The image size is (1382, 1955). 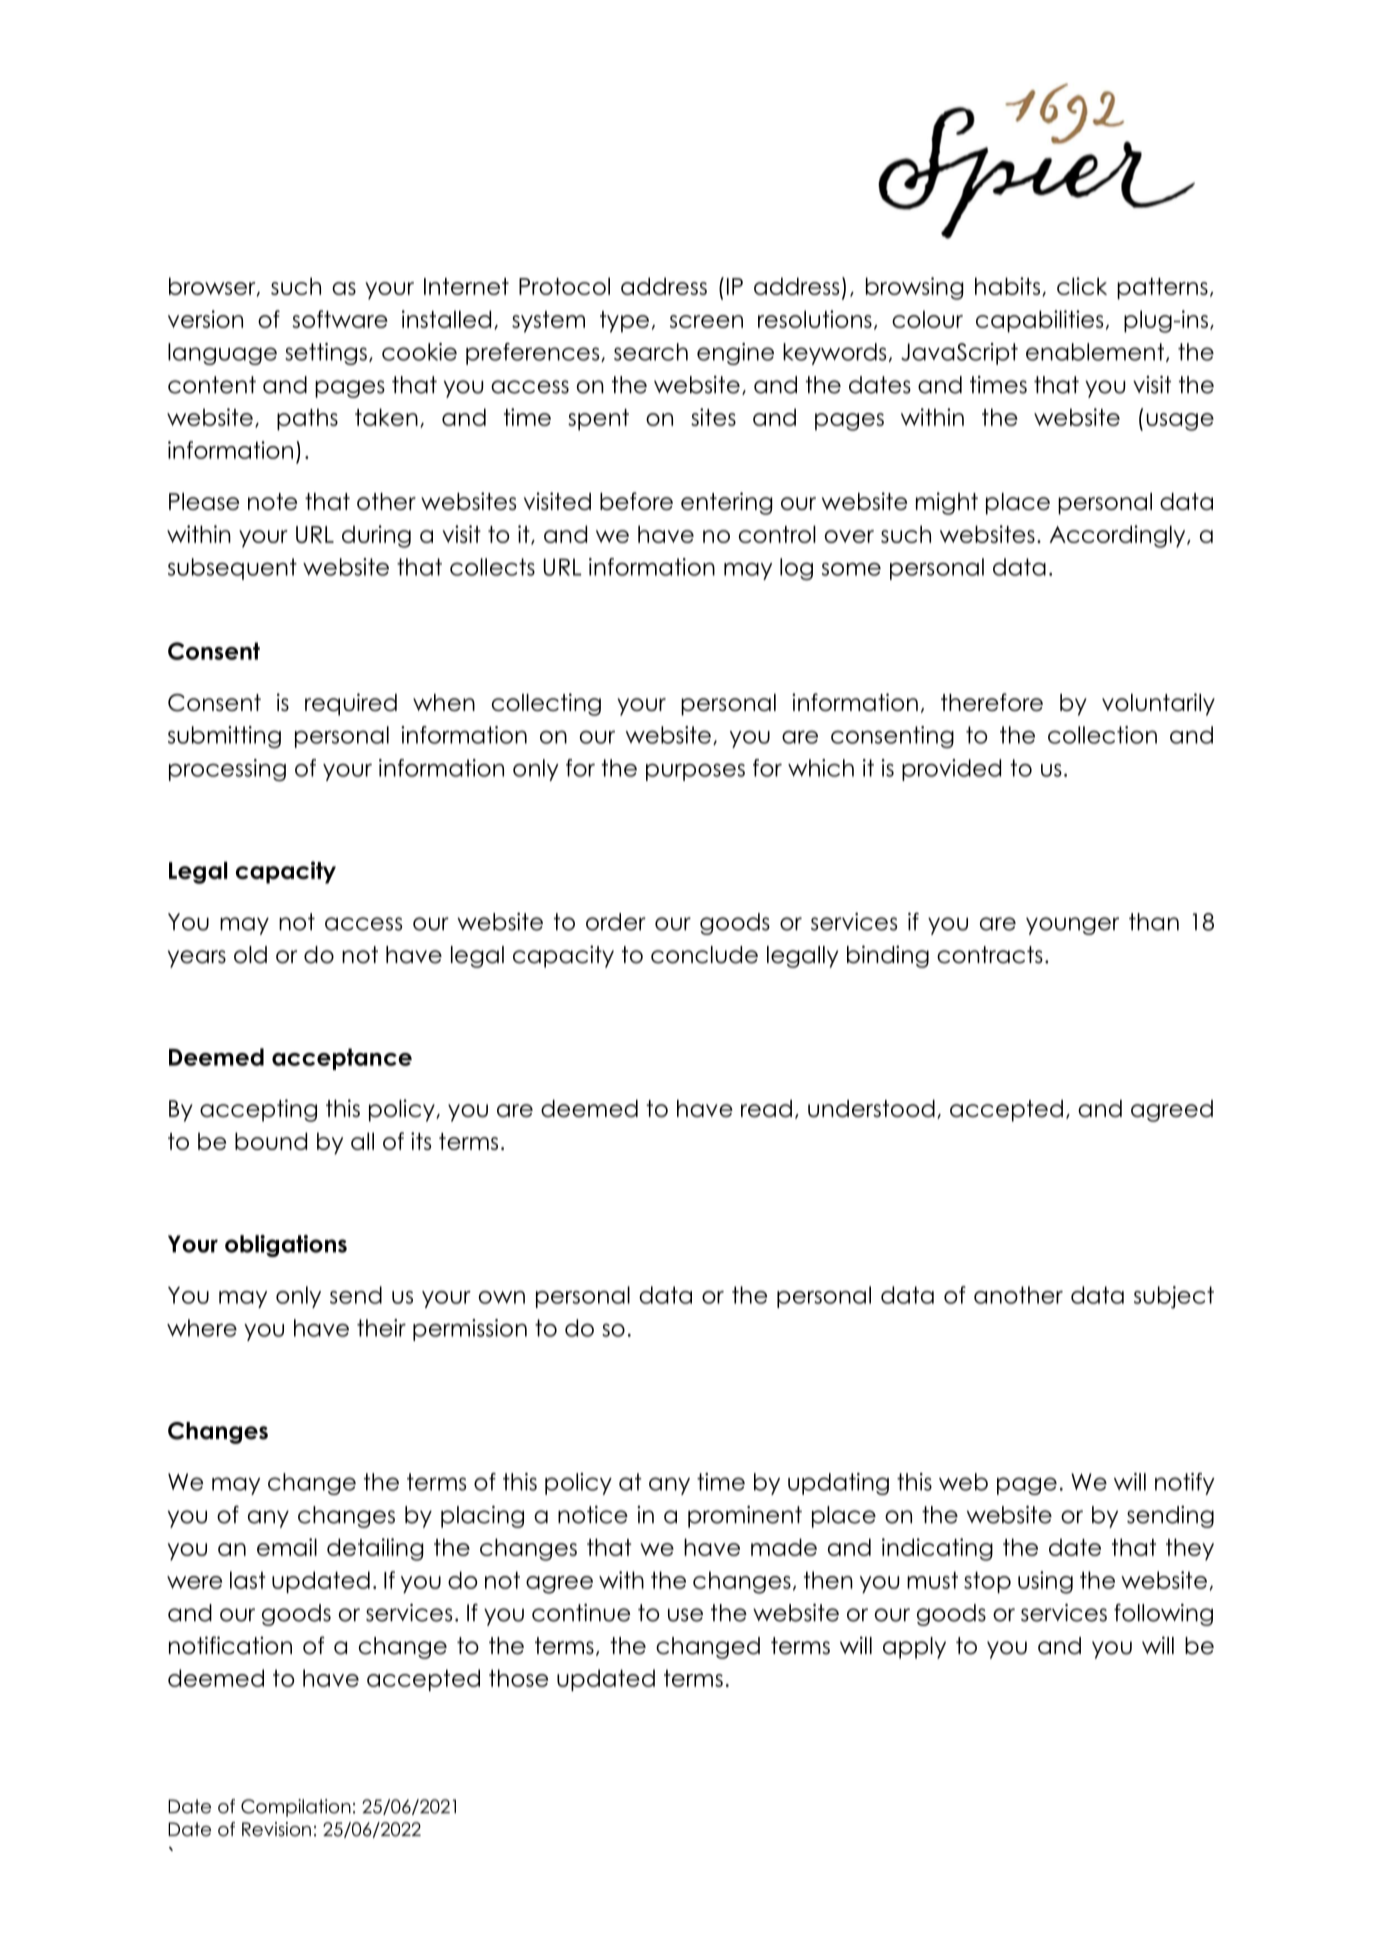 What do you see at coordinates (1174, 1297) in the screenshot?
I see `subject` at bounding box center [1174, 1297].
